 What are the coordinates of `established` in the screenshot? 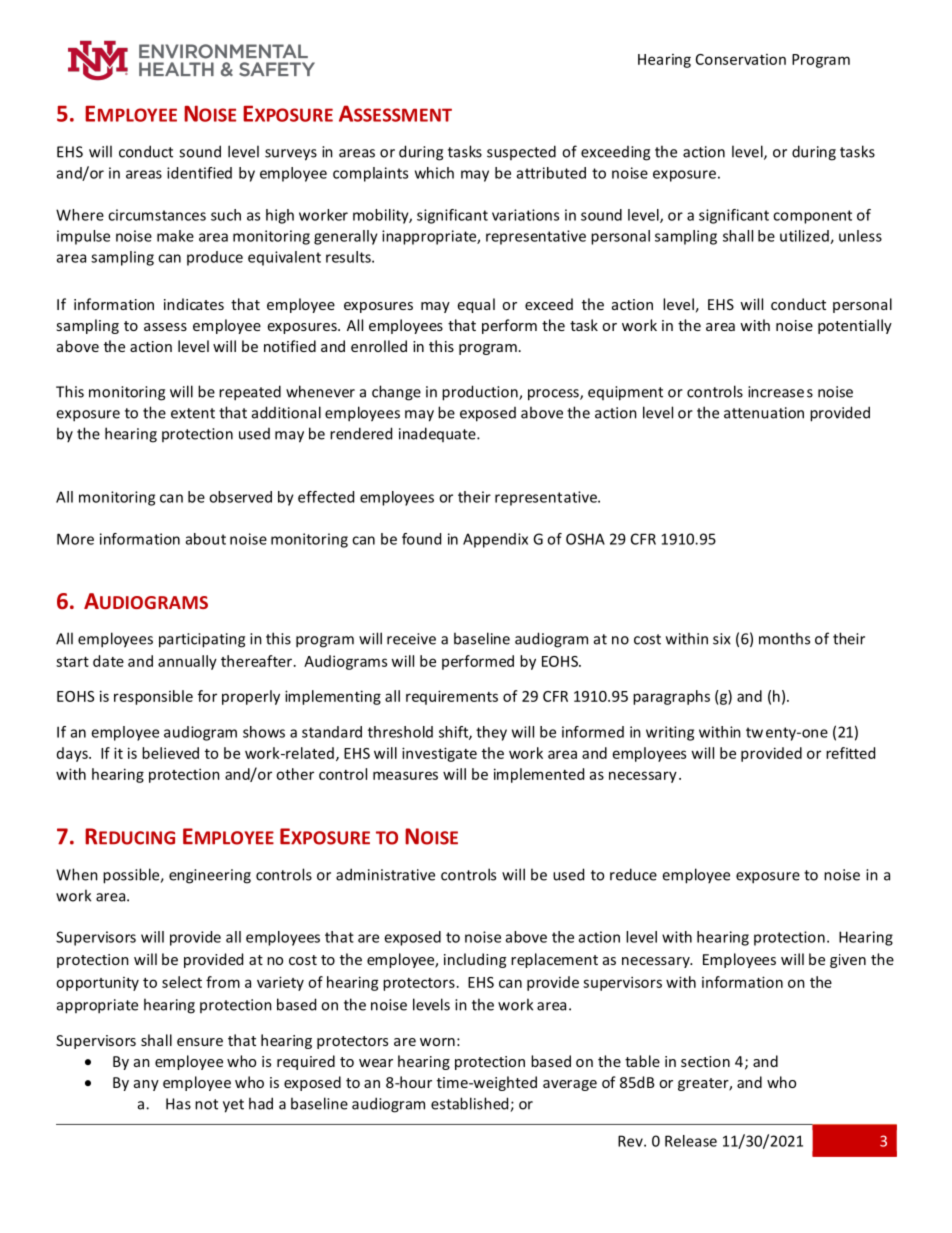 It's located at (471, 1104).
